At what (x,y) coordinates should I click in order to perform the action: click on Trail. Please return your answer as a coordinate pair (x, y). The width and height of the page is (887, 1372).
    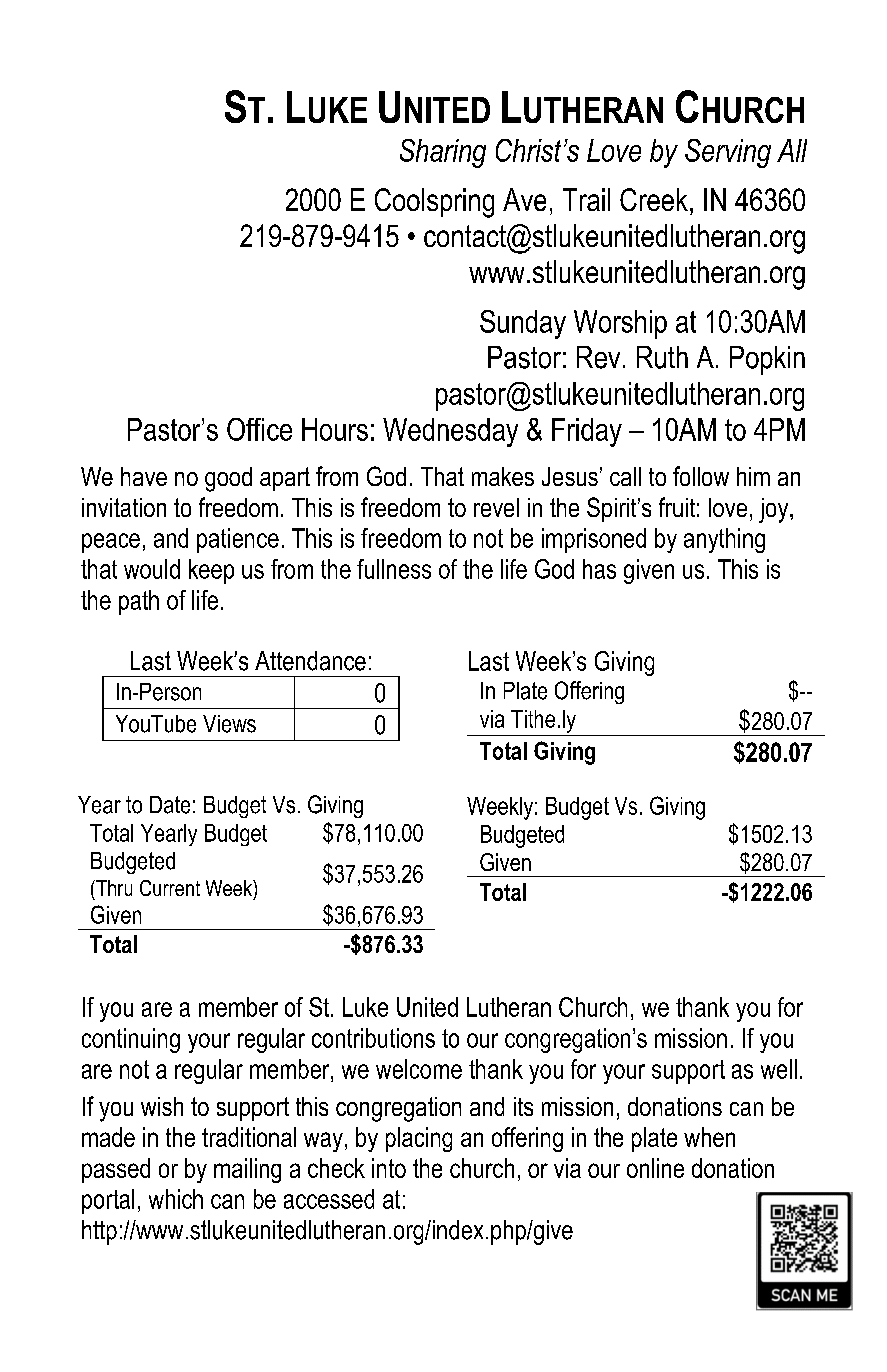
    Looking at the image, I should click on (586, 199).
